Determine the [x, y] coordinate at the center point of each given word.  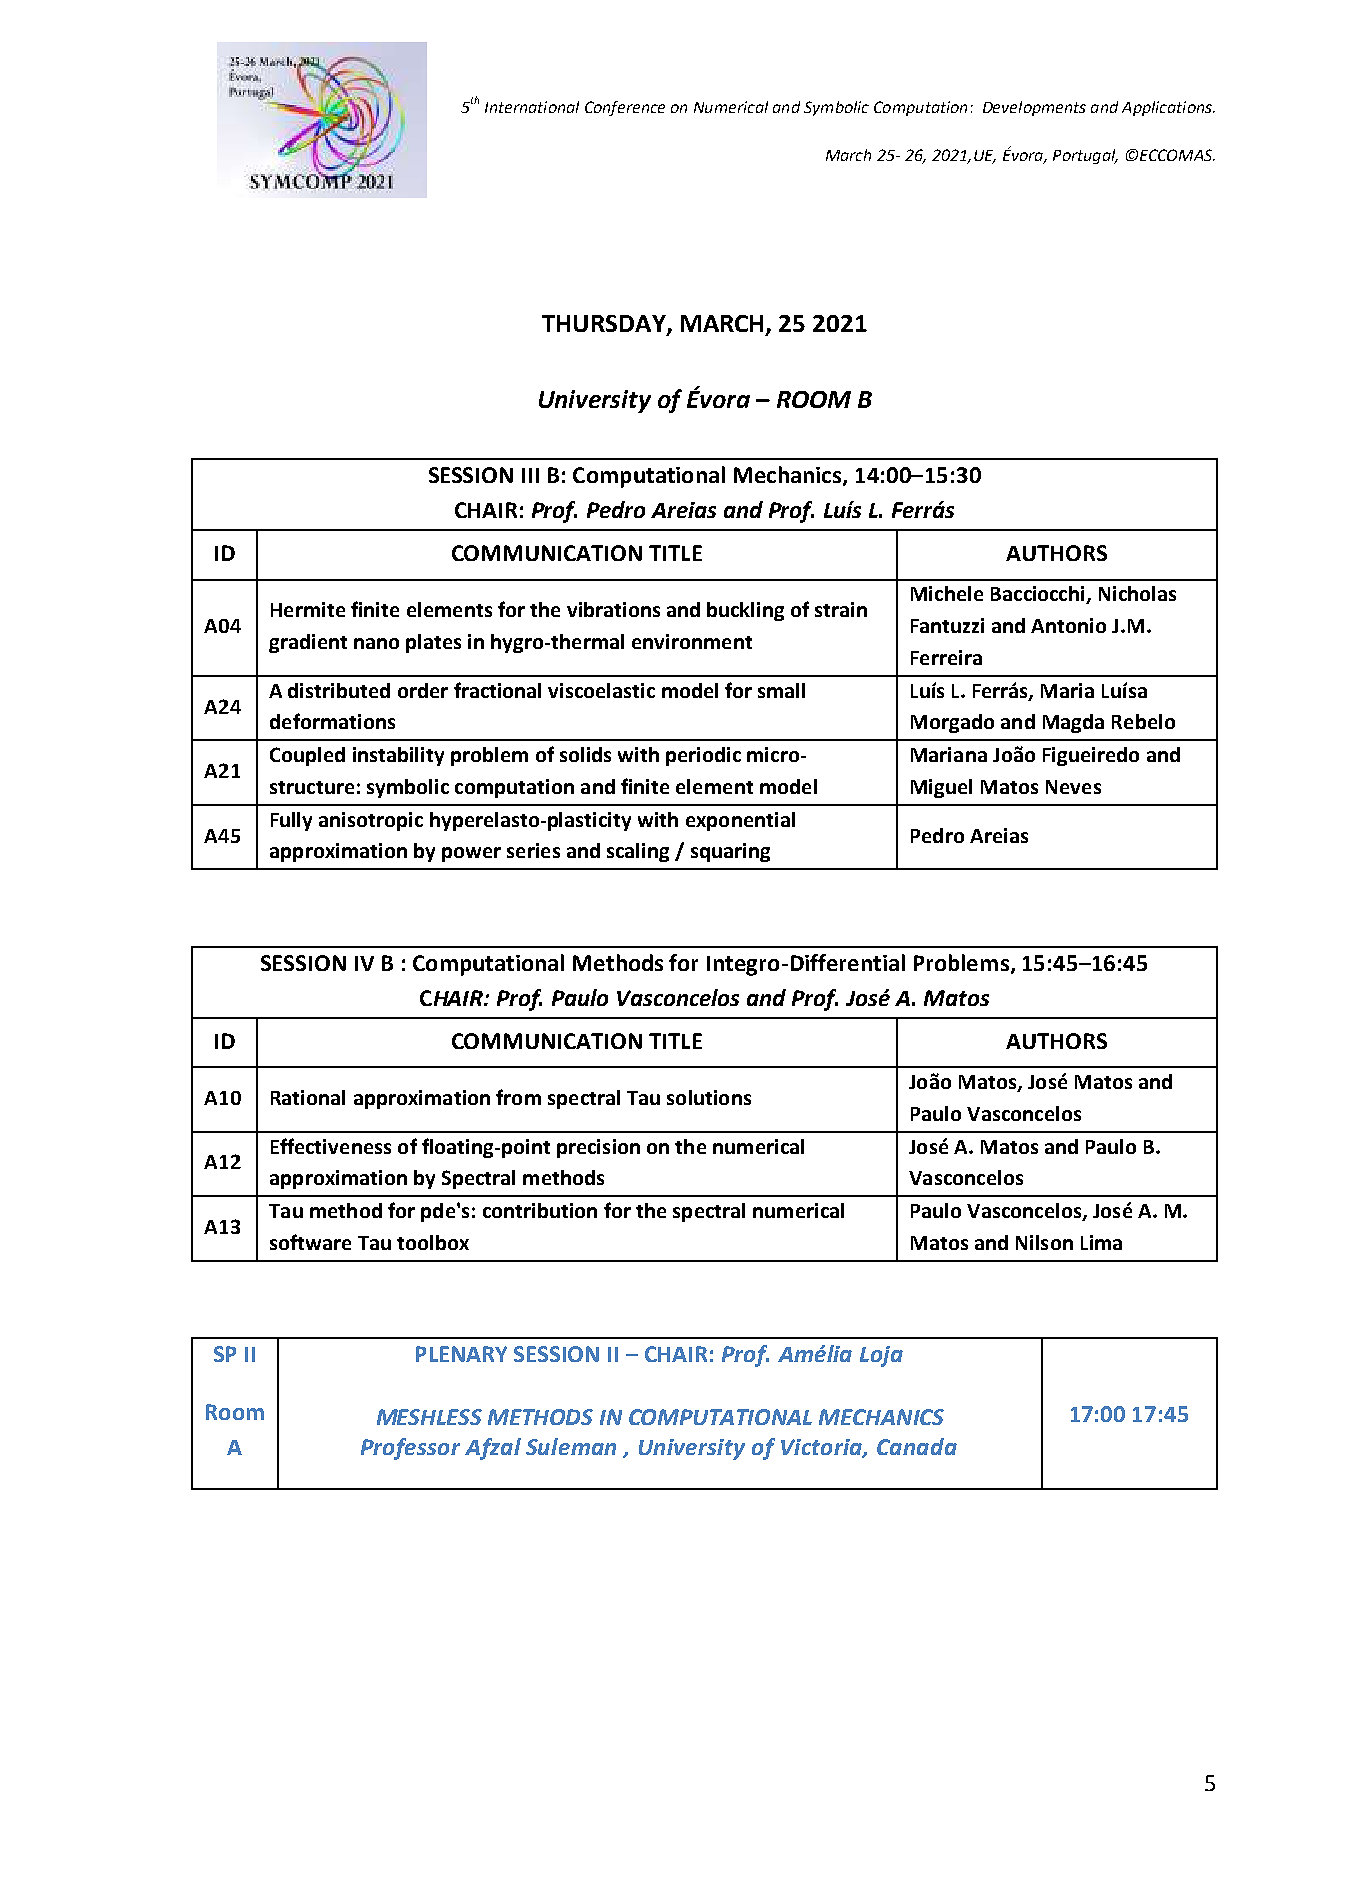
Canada [917, 1446]
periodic [703, 756]
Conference [625, 108]
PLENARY [461, 1354]
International [532, 107]
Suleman [571, 1446]
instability [398, 756]
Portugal [1085, 156]
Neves [1073, 787]
